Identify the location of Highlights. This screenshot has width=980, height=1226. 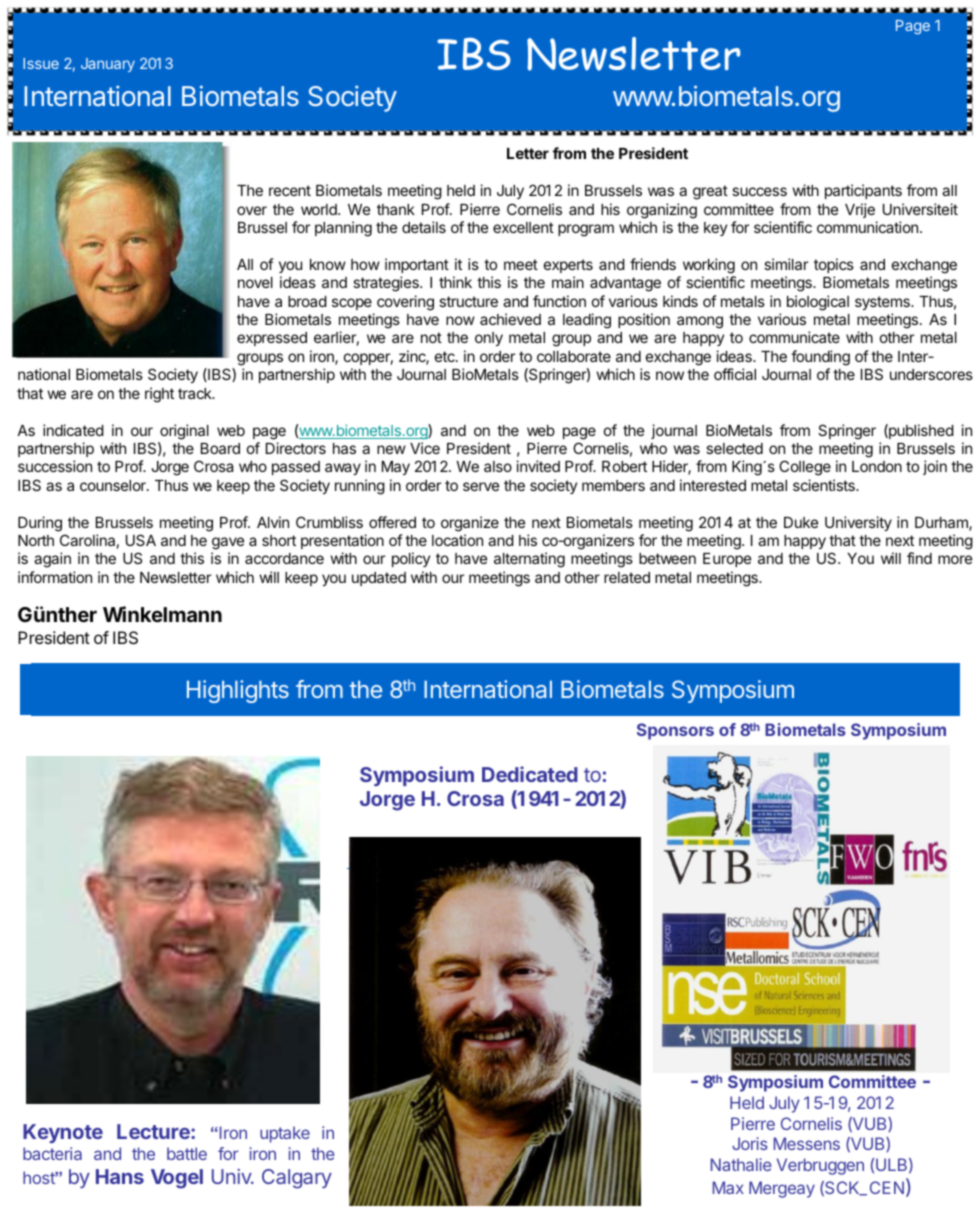
(238, 691).
